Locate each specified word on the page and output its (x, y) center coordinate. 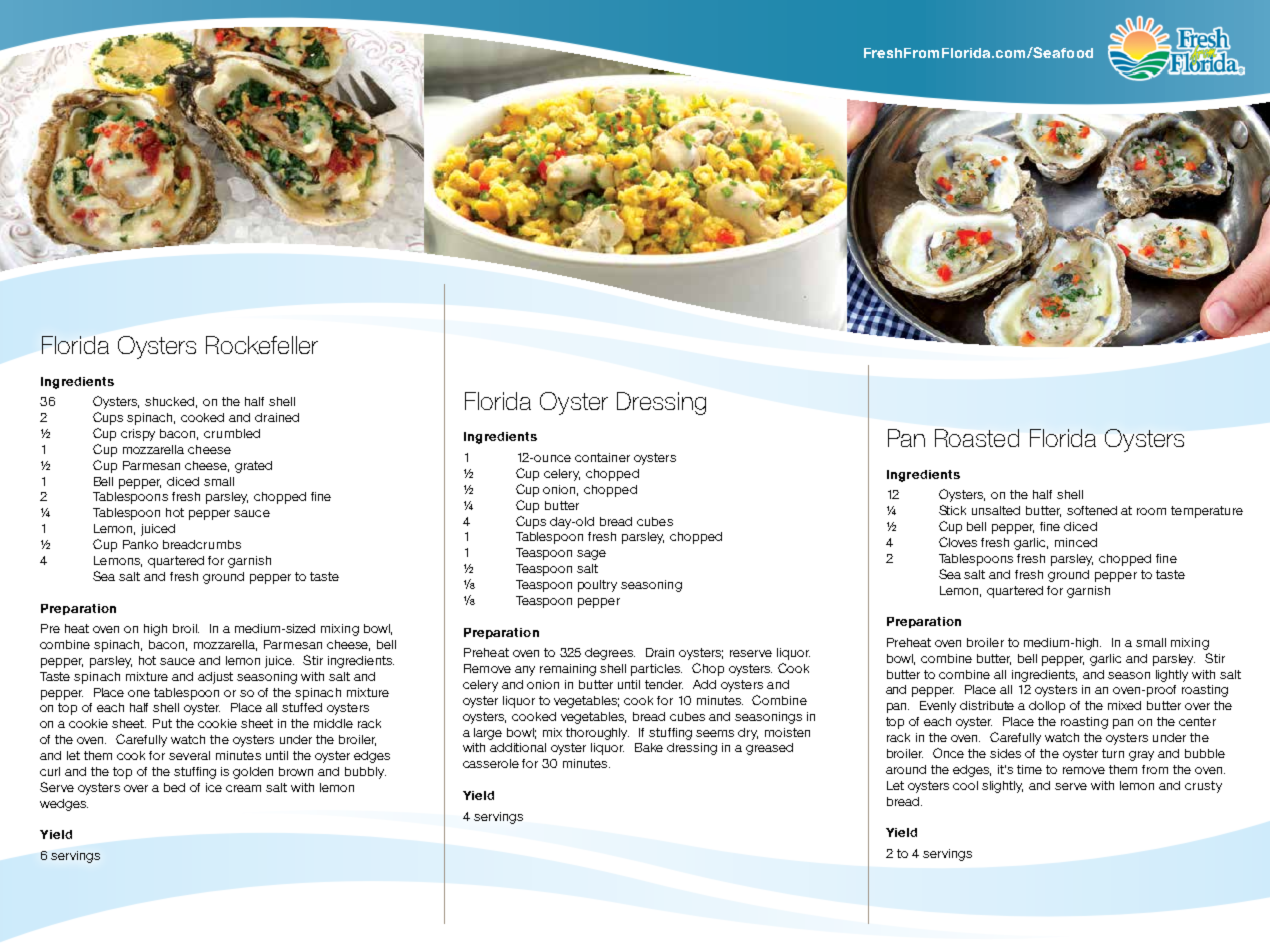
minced (1076, 542)
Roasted (977, 438)
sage (591, 555)
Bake (649, 747)
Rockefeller (262, 345)
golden (253, 773)
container (602, 457)
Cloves (958, 542)
